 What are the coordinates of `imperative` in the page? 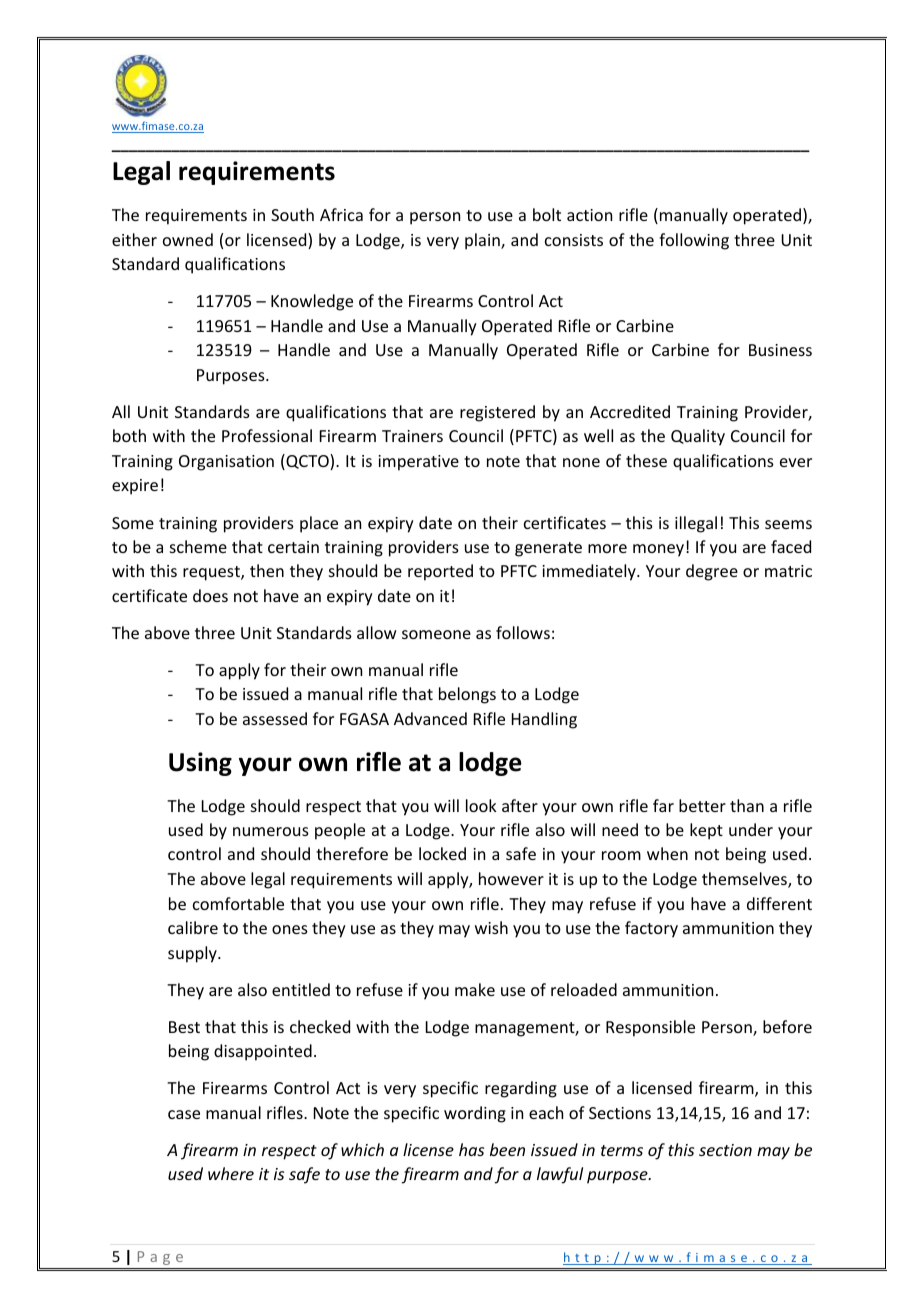 It's located at (418, 463).
